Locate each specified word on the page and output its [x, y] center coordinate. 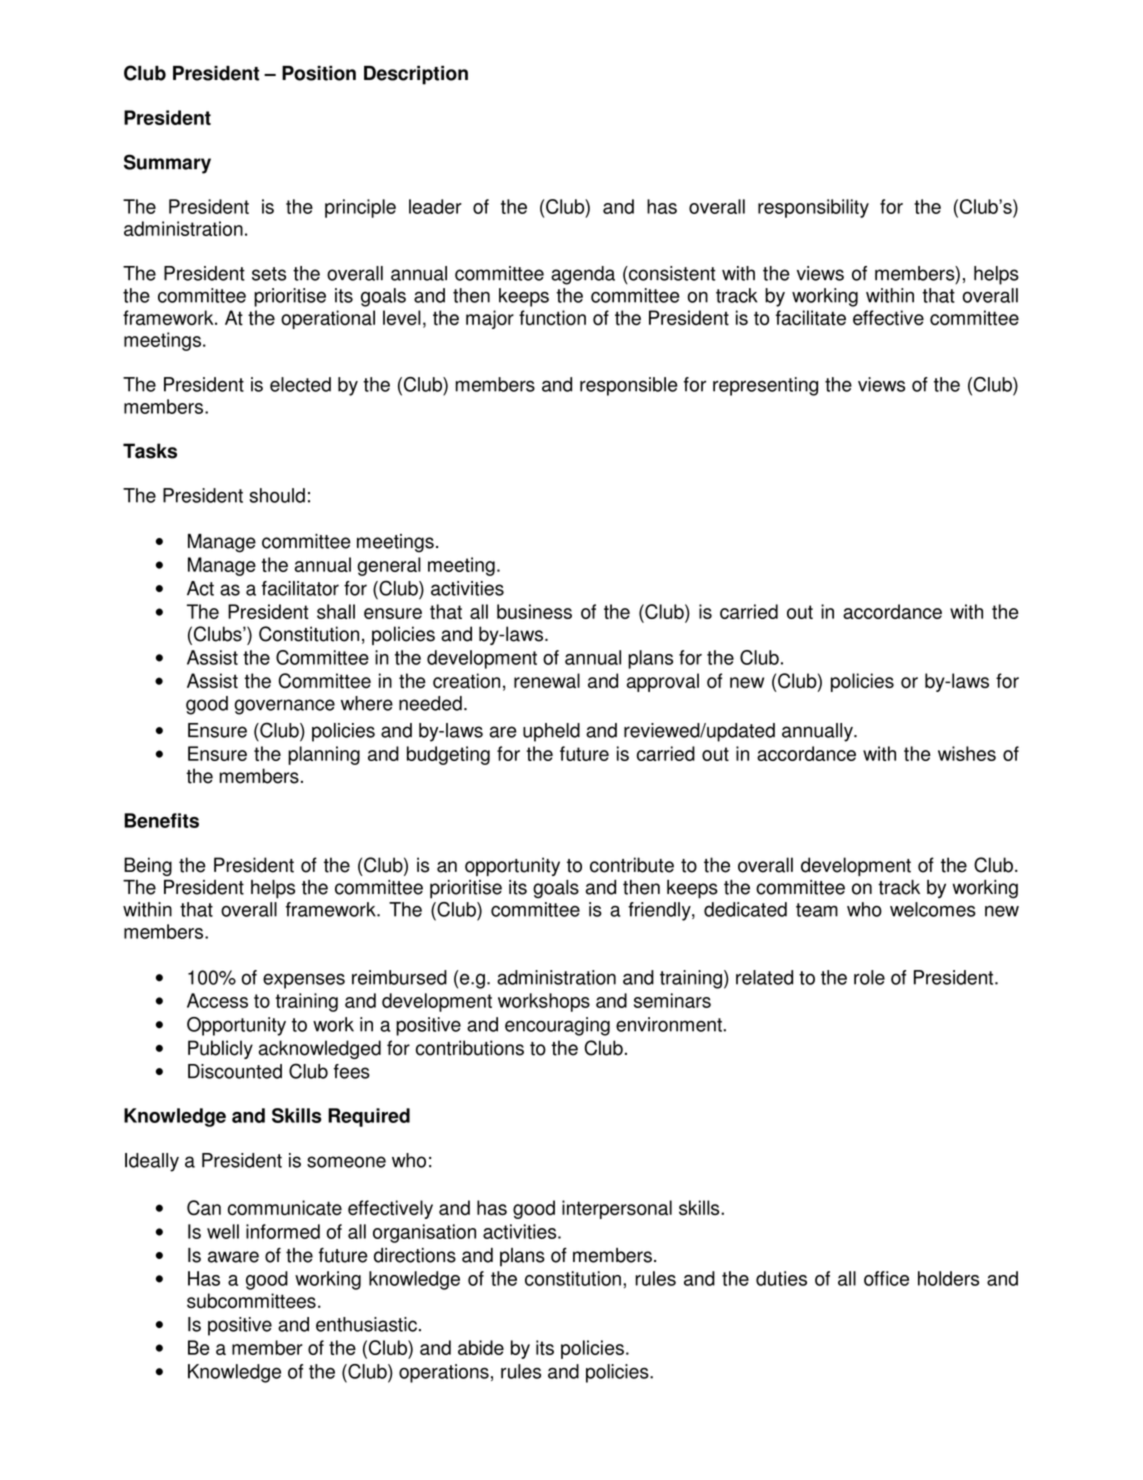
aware [233, 1257]
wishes [967, 753]
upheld [551, 732]
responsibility [813, 208]
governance [285, 707]
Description [416, 75]
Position [319, 73]
